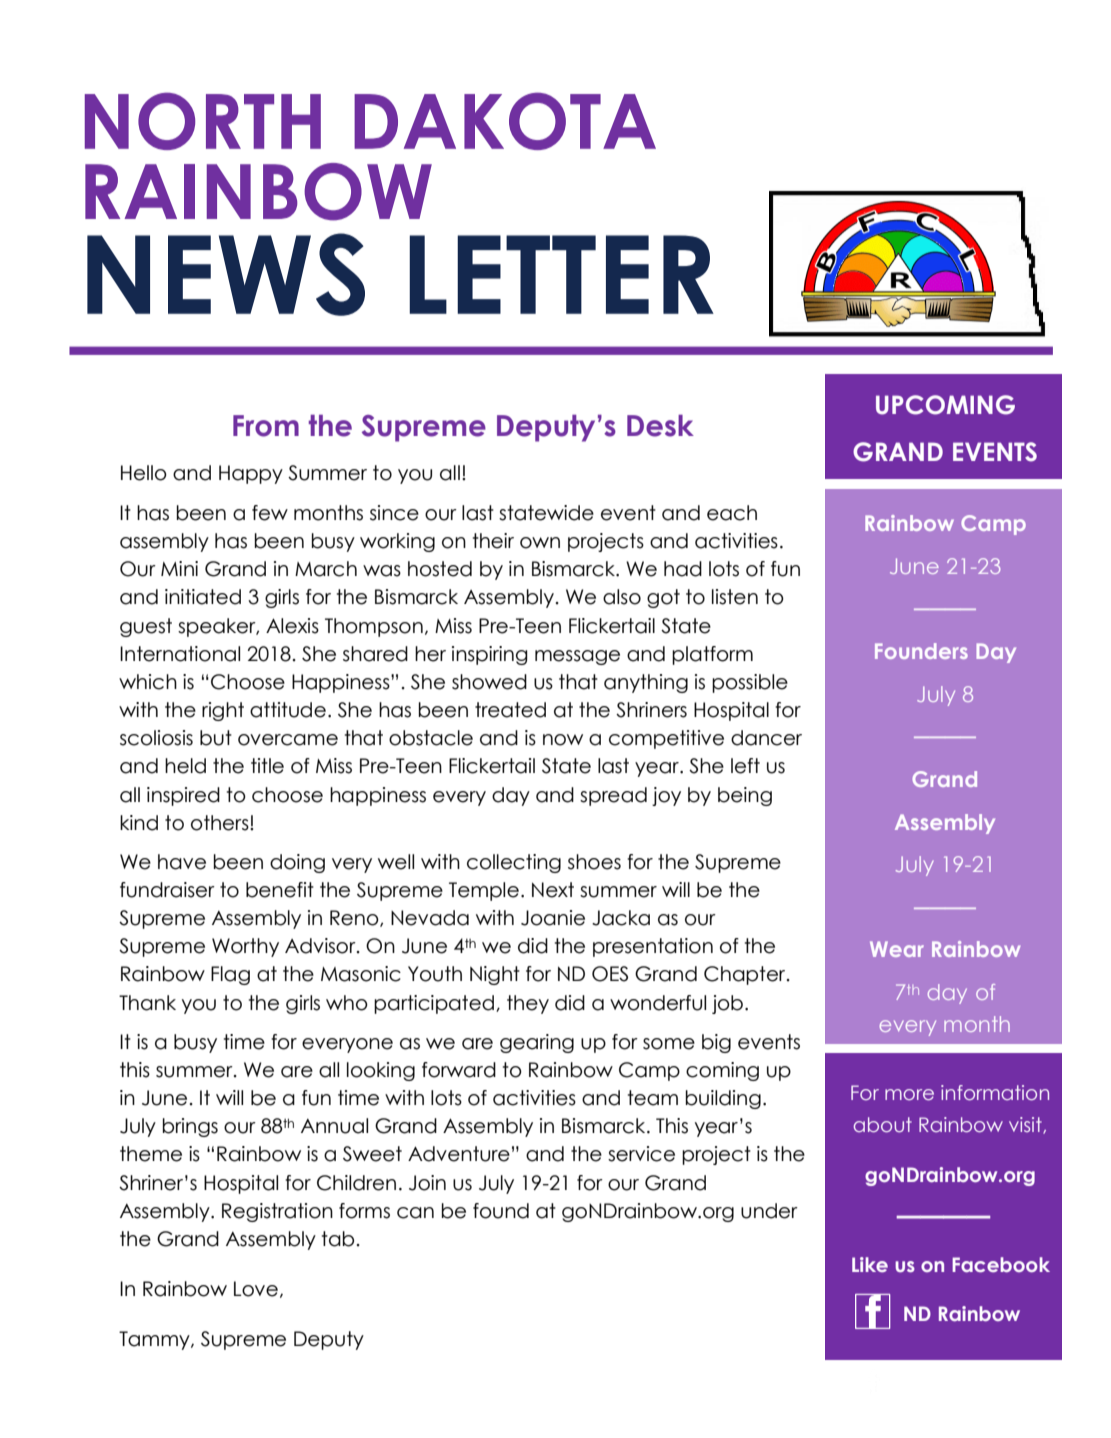  Describe the element at coordinates (256, 1289) in the document. I see `Love` at that location.
